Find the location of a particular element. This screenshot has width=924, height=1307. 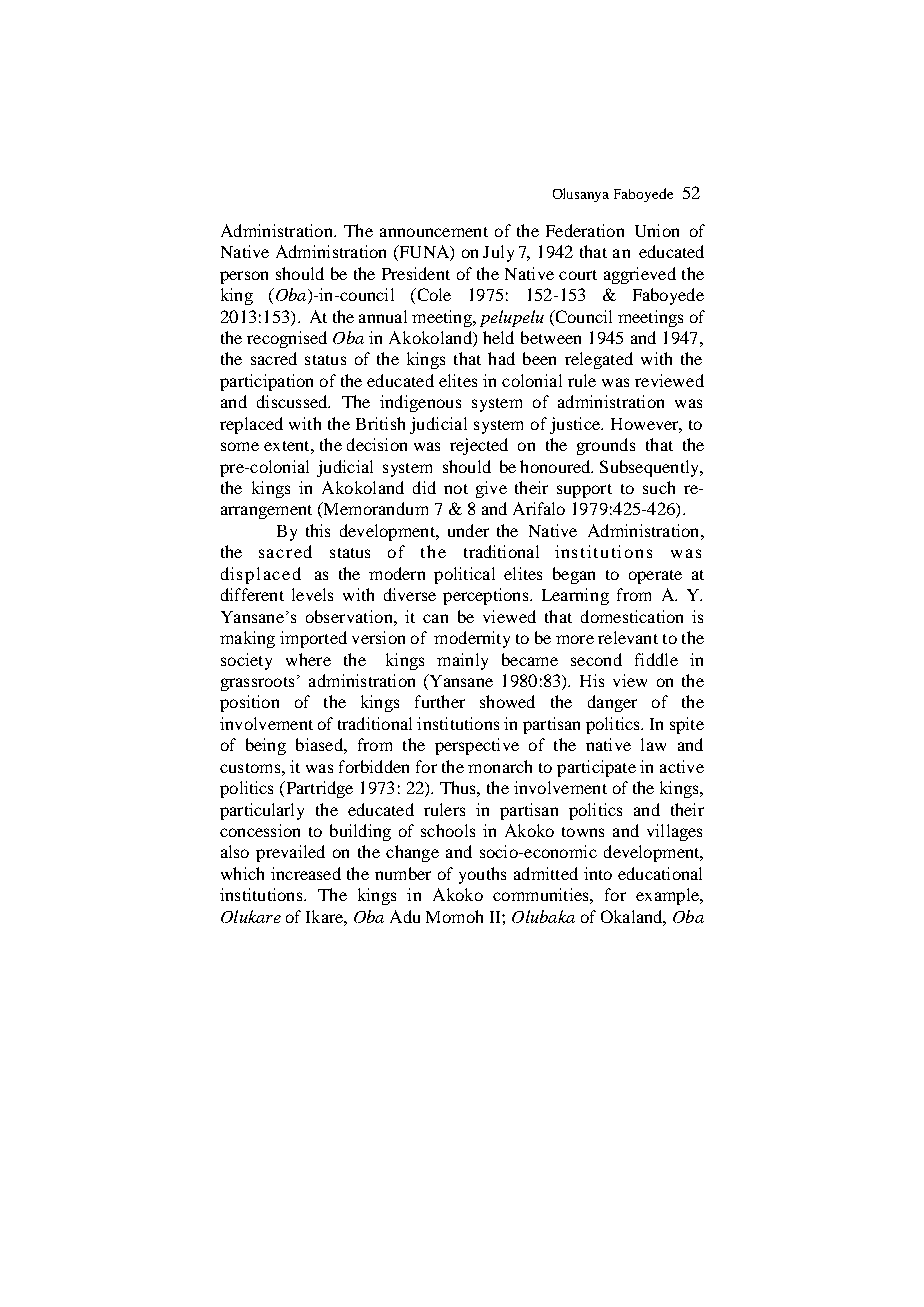

political is located at coordinates (464, 575).
